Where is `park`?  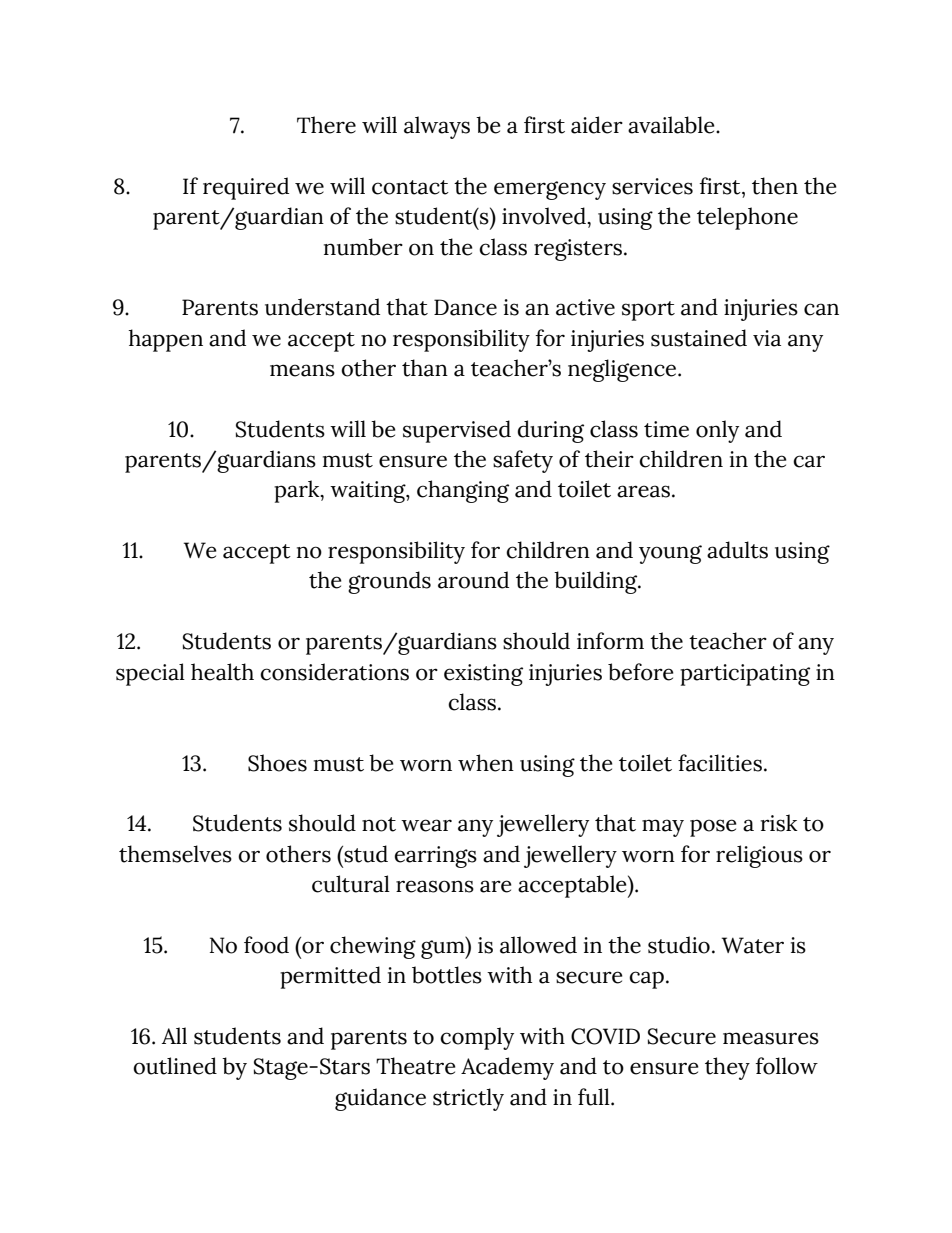
park is located at coordinates (298, 491).
